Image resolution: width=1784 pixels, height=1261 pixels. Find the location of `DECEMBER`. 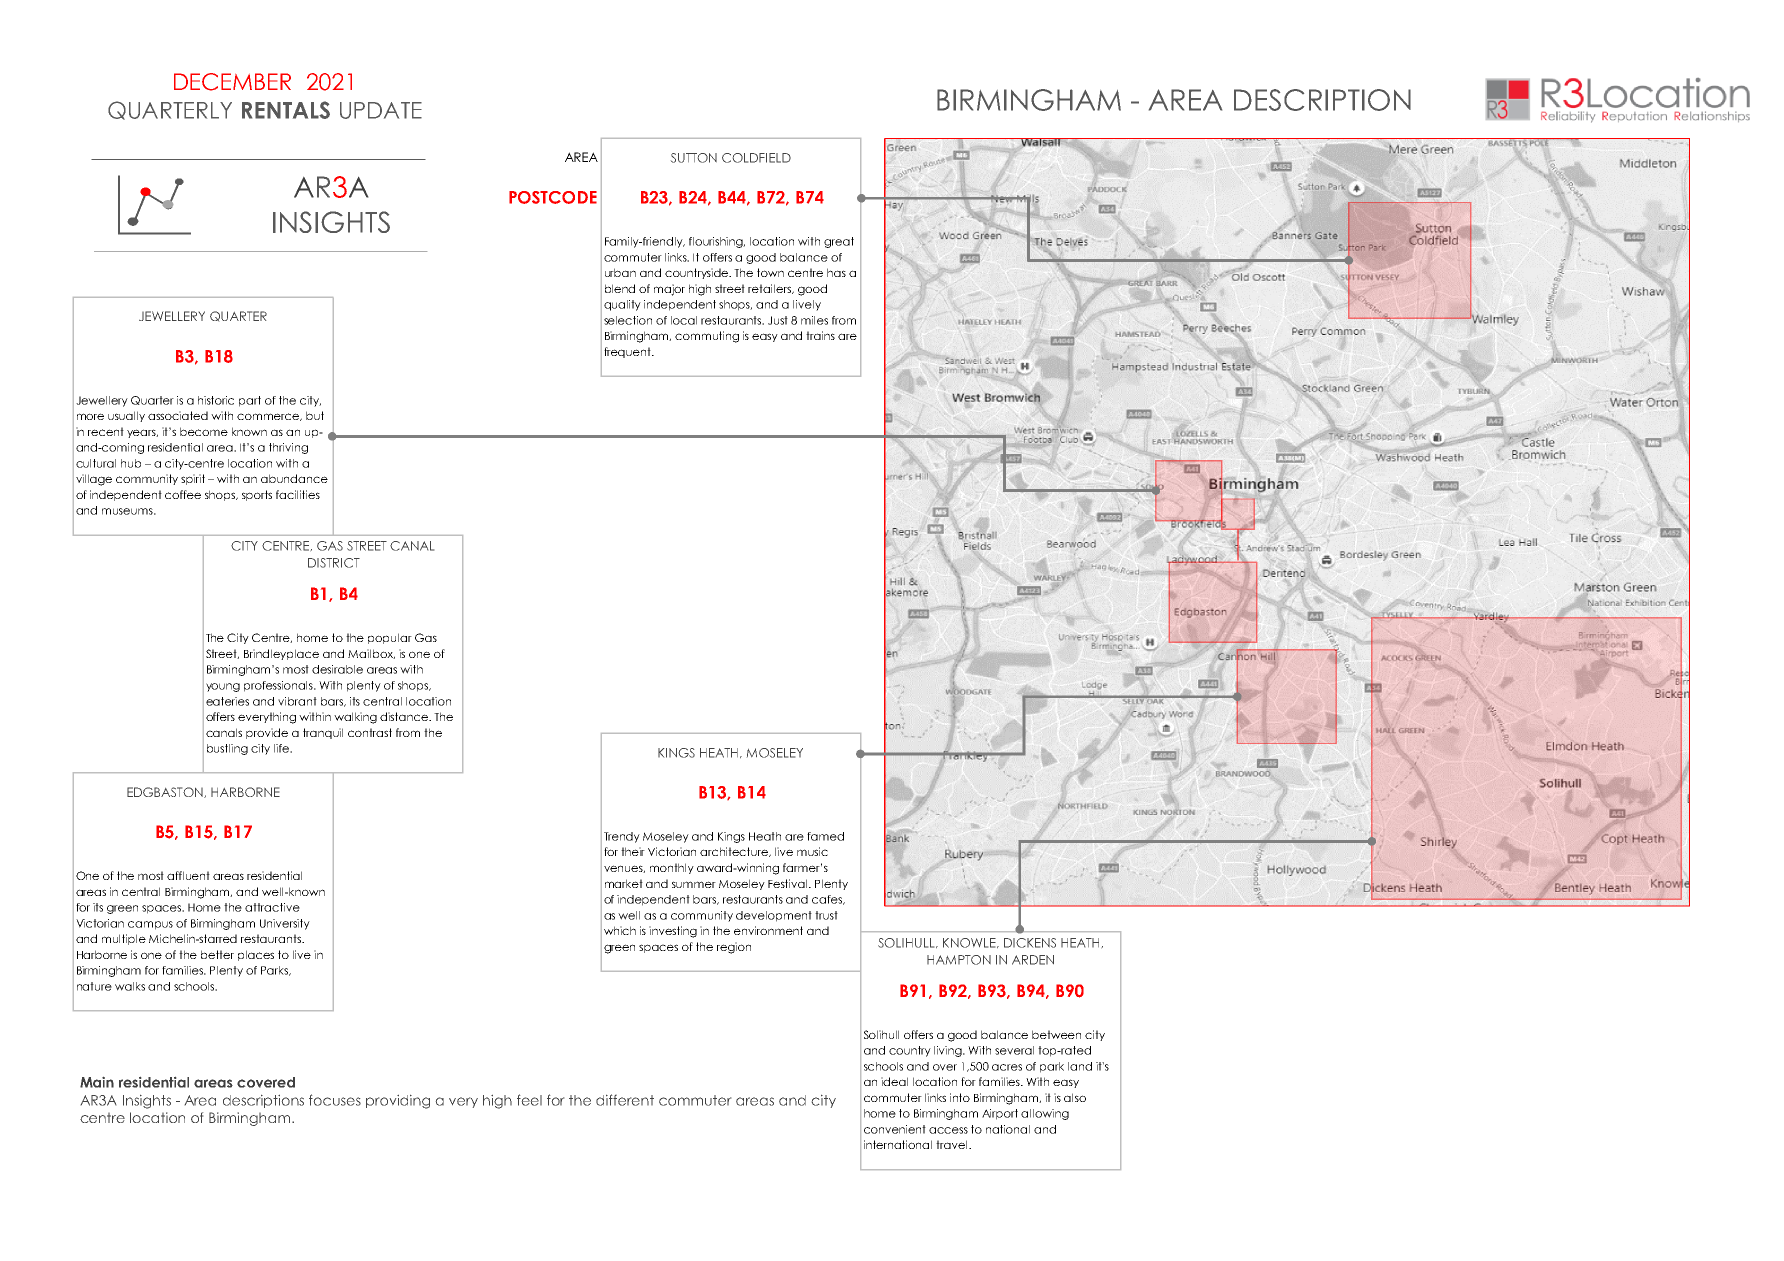

DECEMBER is located at coordinates (232, 82).
